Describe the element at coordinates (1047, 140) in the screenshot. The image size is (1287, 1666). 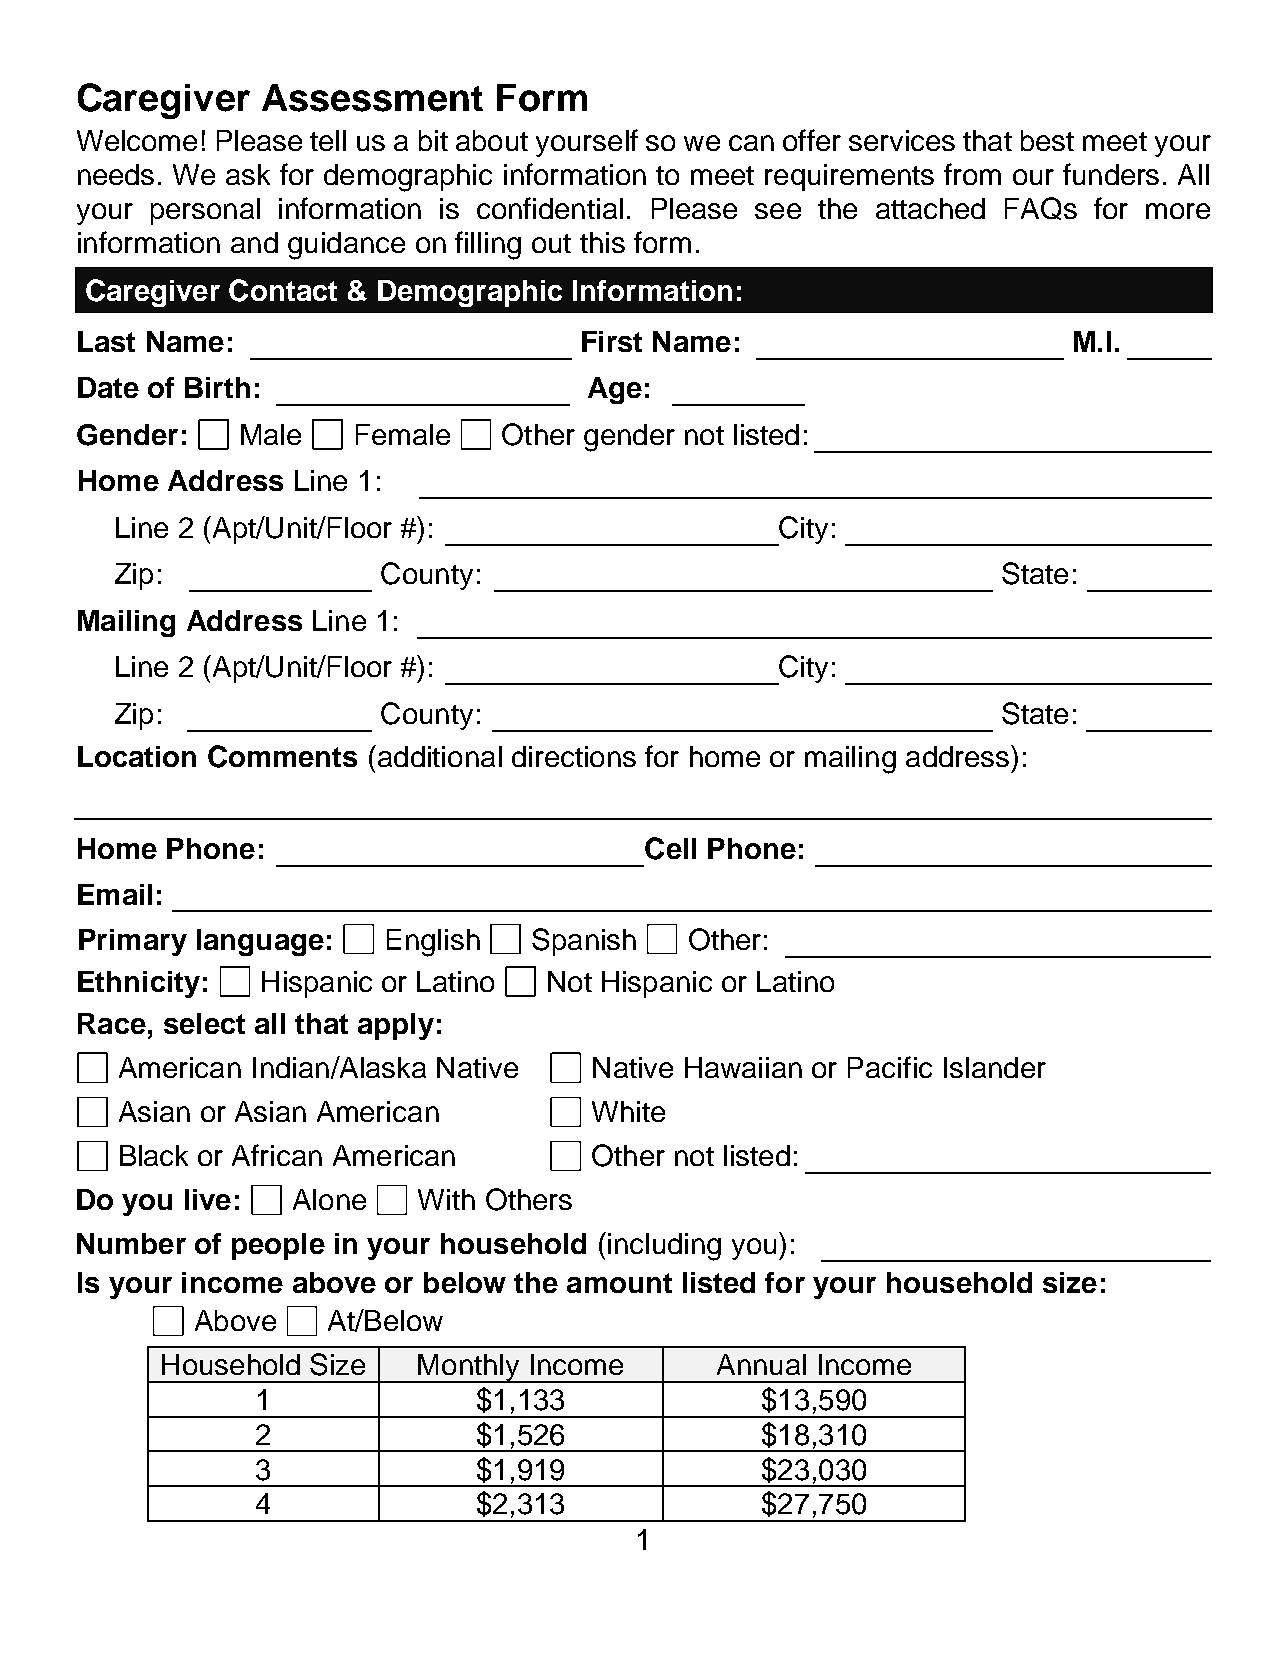
I see `best` at that location.
